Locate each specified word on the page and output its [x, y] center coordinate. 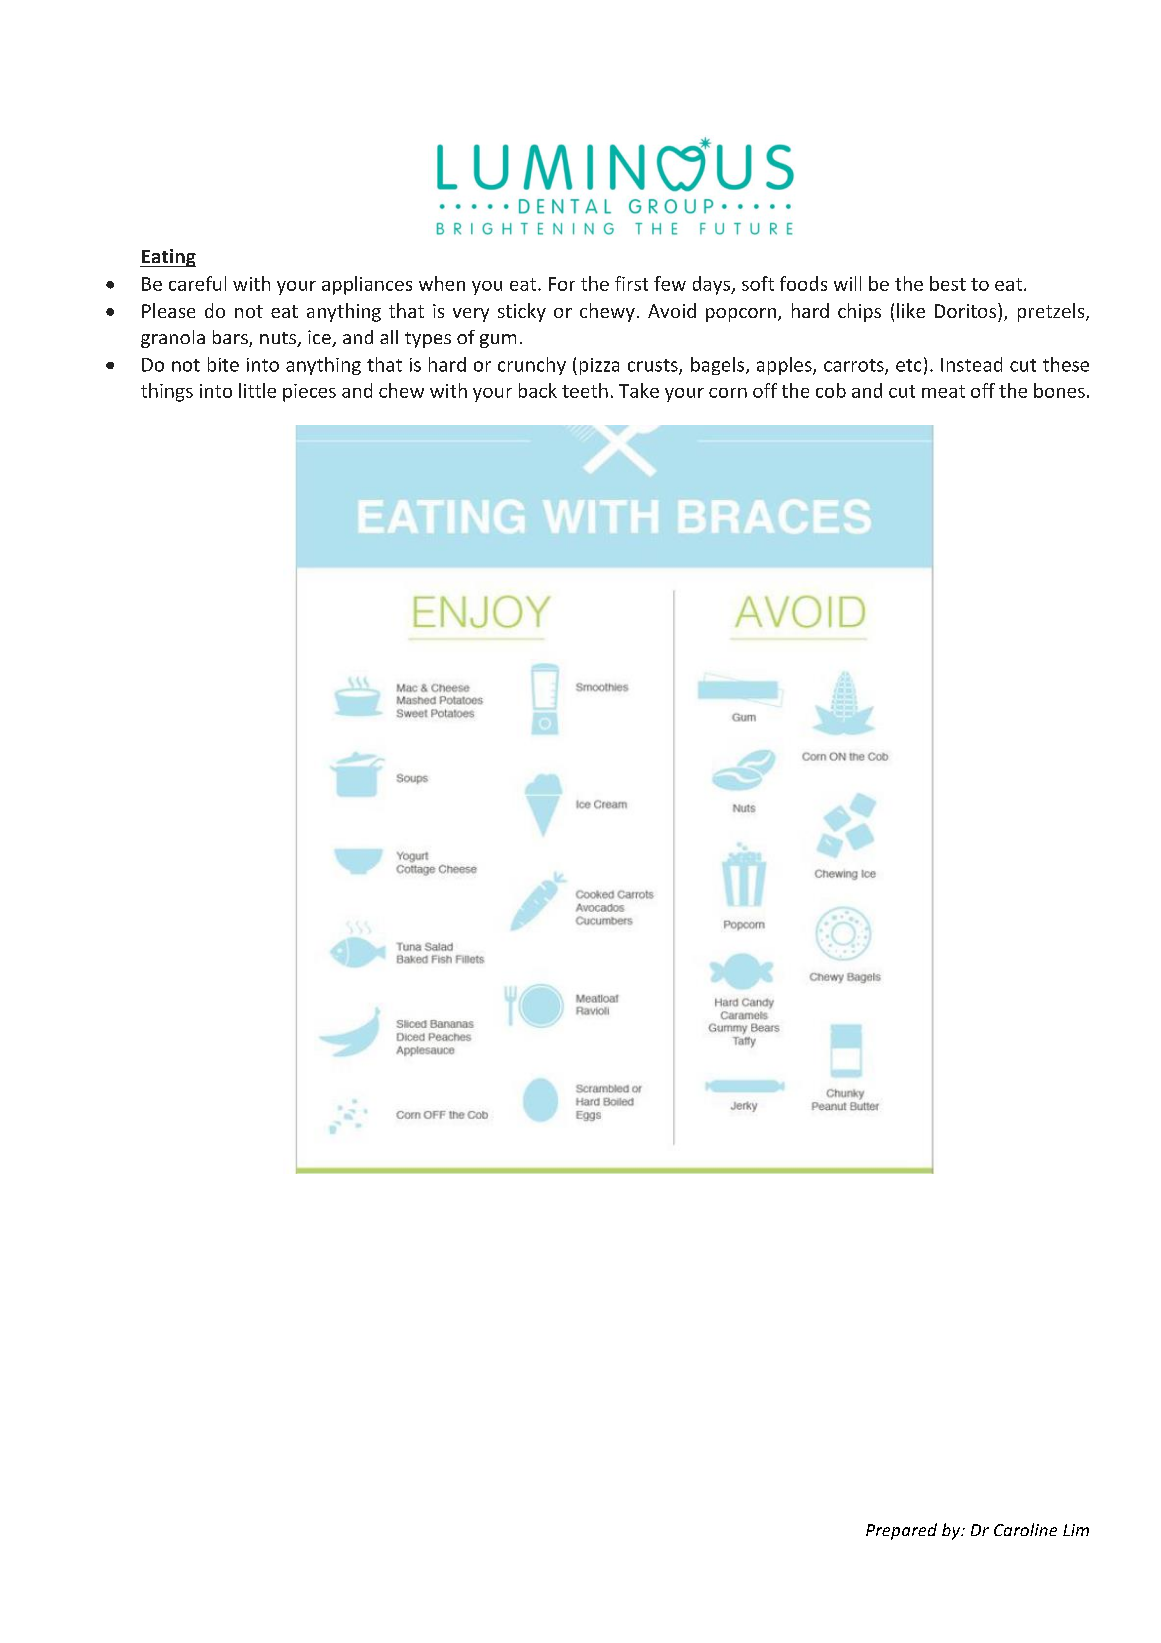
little [257, 390]
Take [639, 390]
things [167, 392]
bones [1059, 390]
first [631, 283]
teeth [585, 390]
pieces [309, 393]
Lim [1076, 1530]
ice [320, 338]
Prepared [901, 1531]
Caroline [1025, 1529]
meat [943, 391]
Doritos [967, 310]
